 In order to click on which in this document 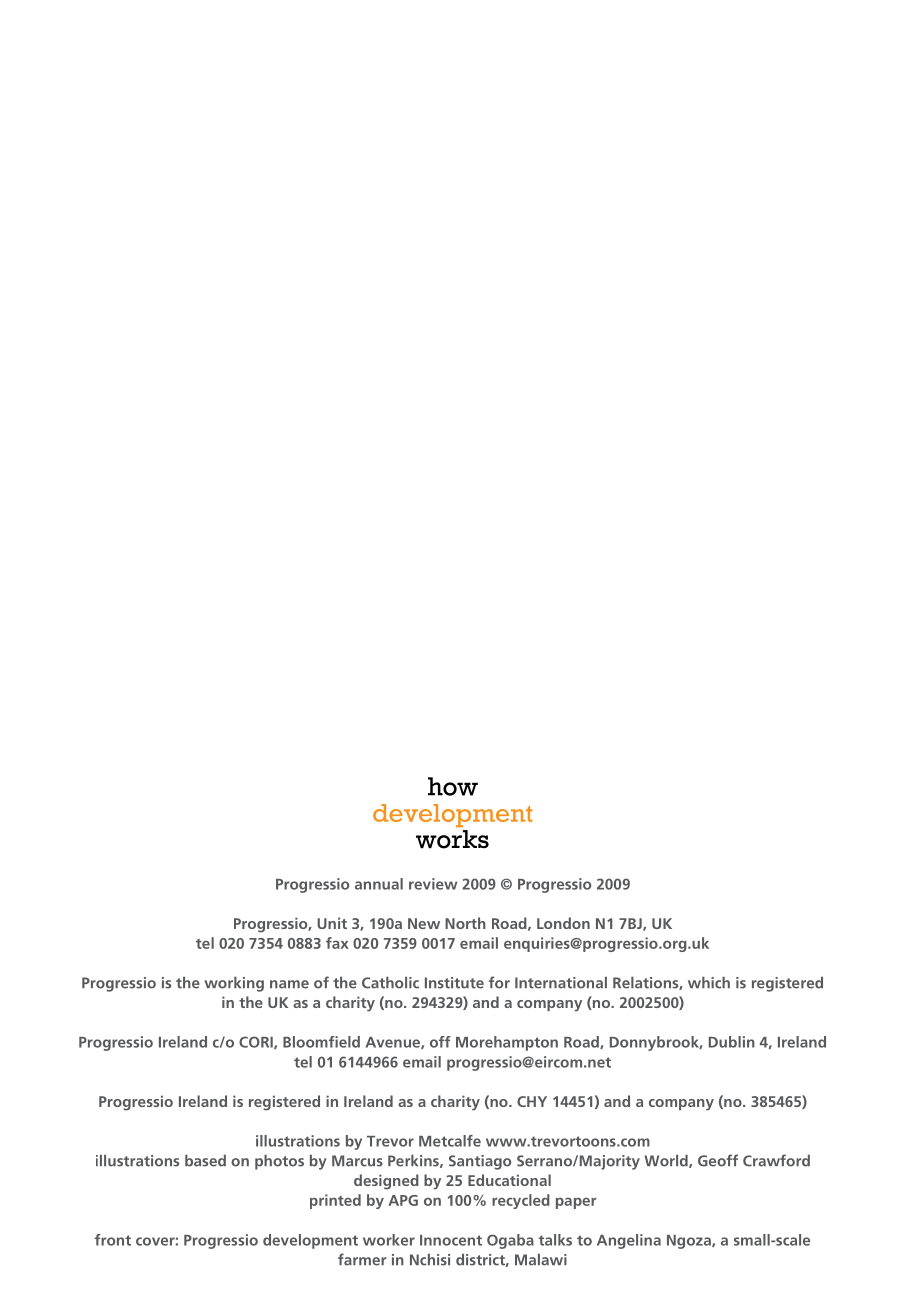, I will do `click(709, 983)`.
